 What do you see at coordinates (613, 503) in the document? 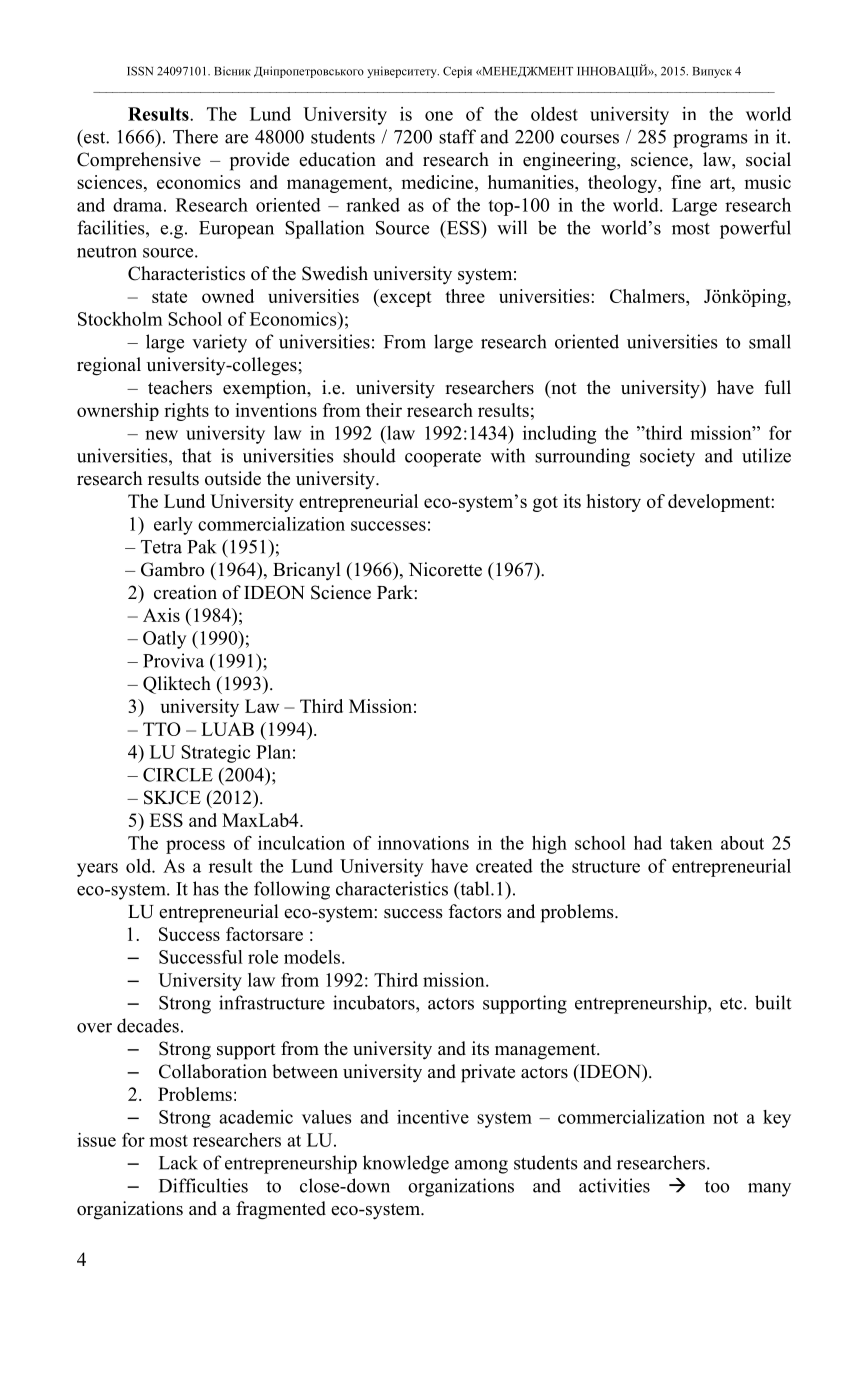
I see `history` at bounding box center [613, 503].
